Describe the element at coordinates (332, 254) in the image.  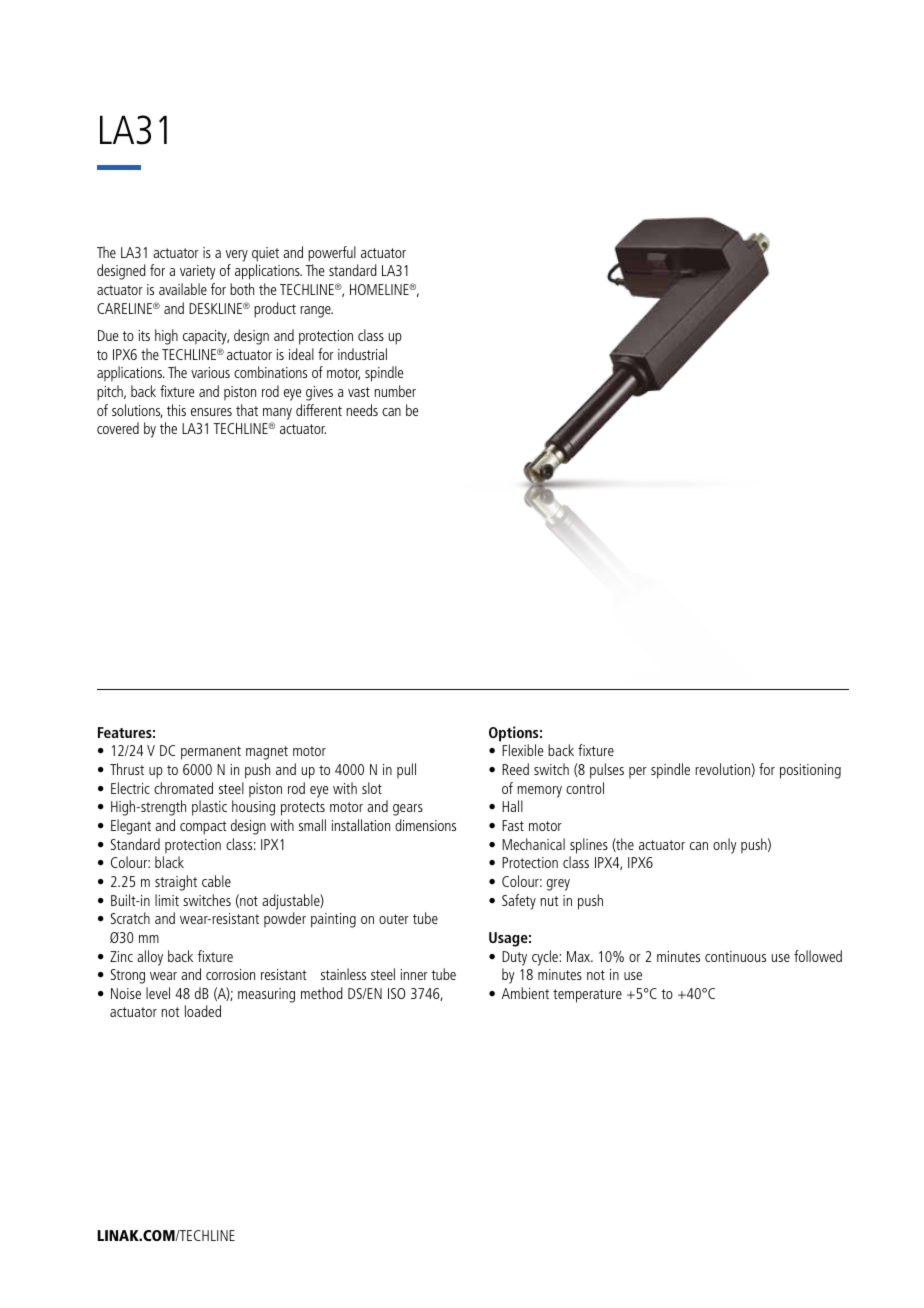
I see `powerful` at that location.
